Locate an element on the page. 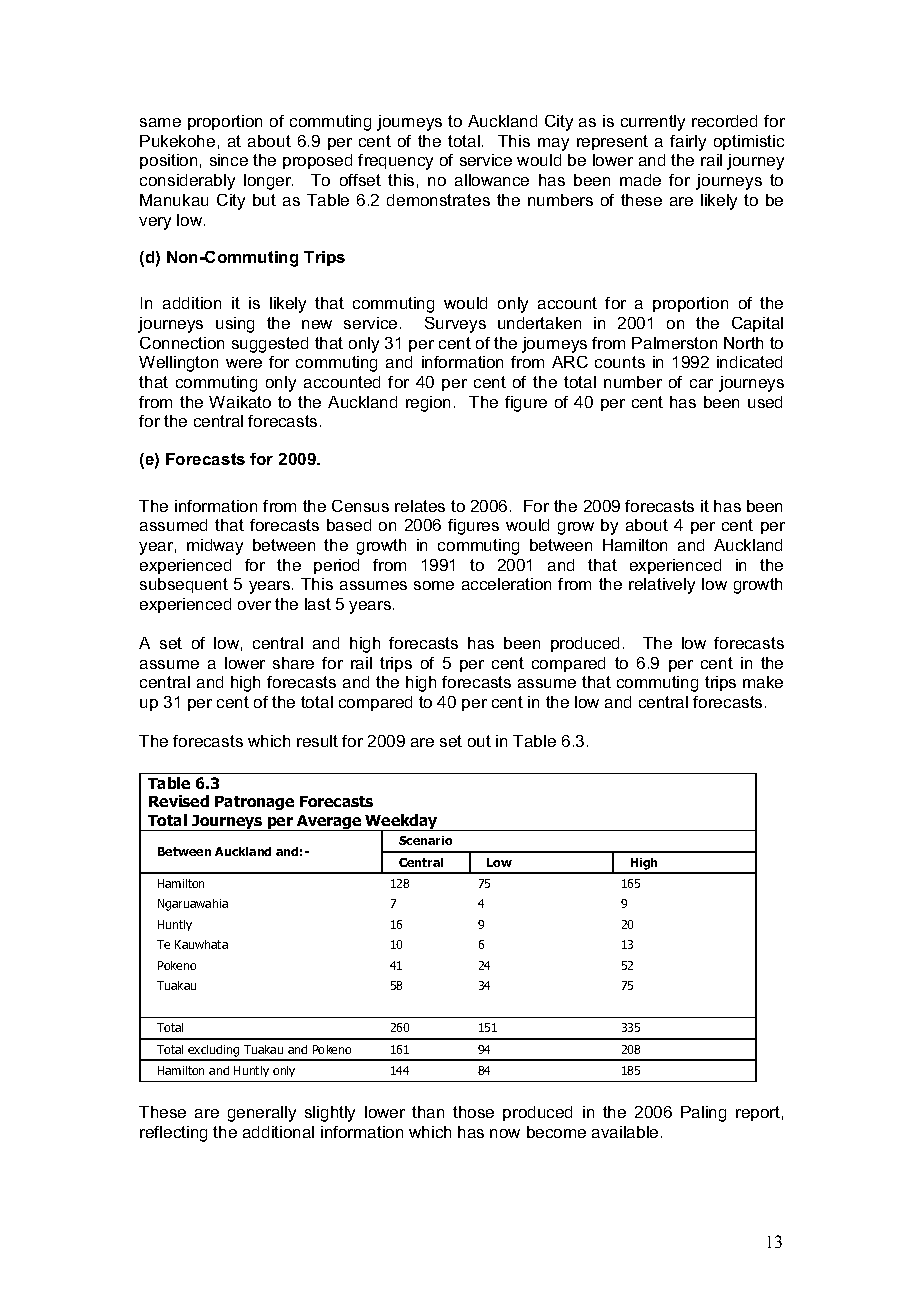 This page has width=924, height=1308. generally is located at coordinates (262, 1114).
